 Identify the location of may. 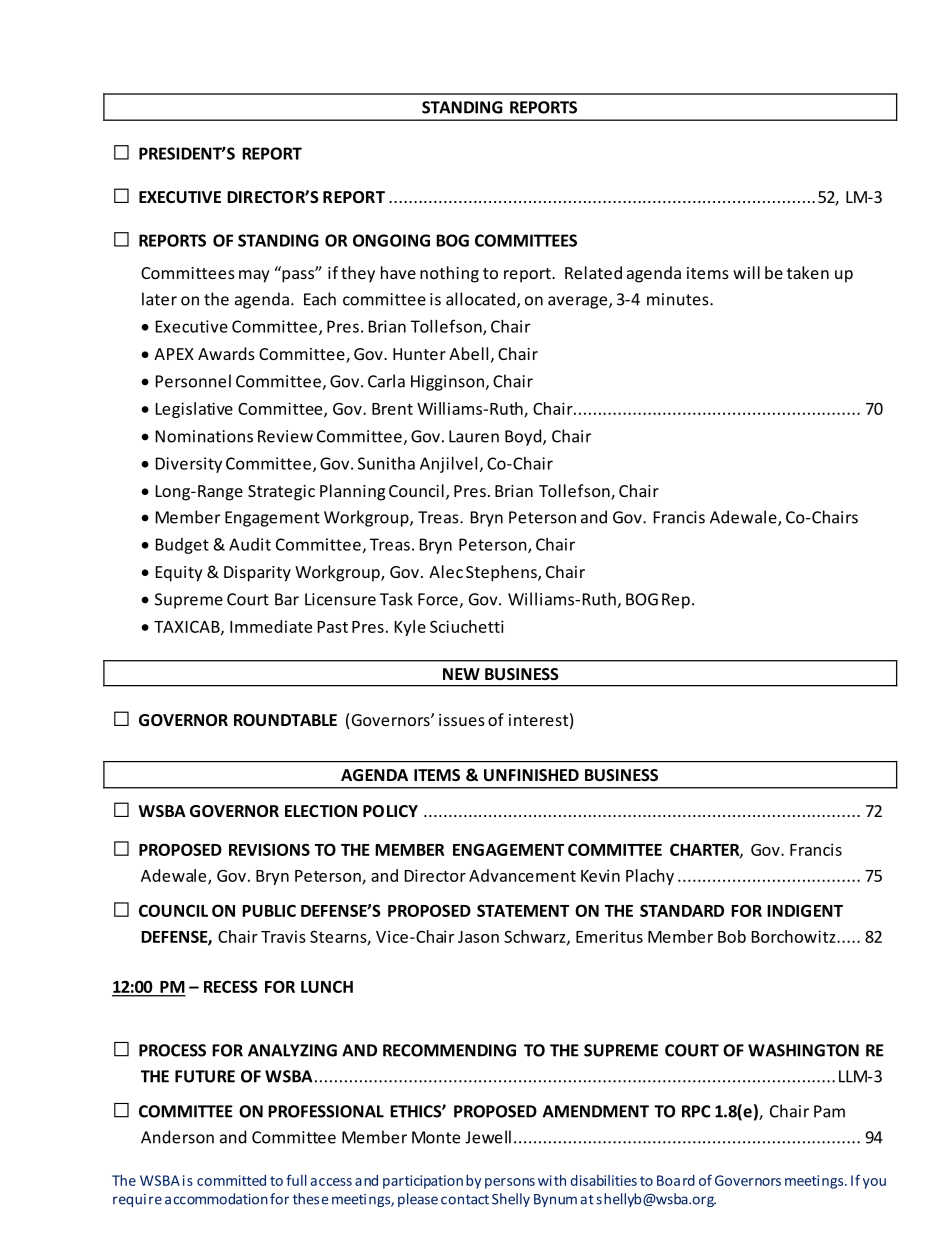
(254, 276).
